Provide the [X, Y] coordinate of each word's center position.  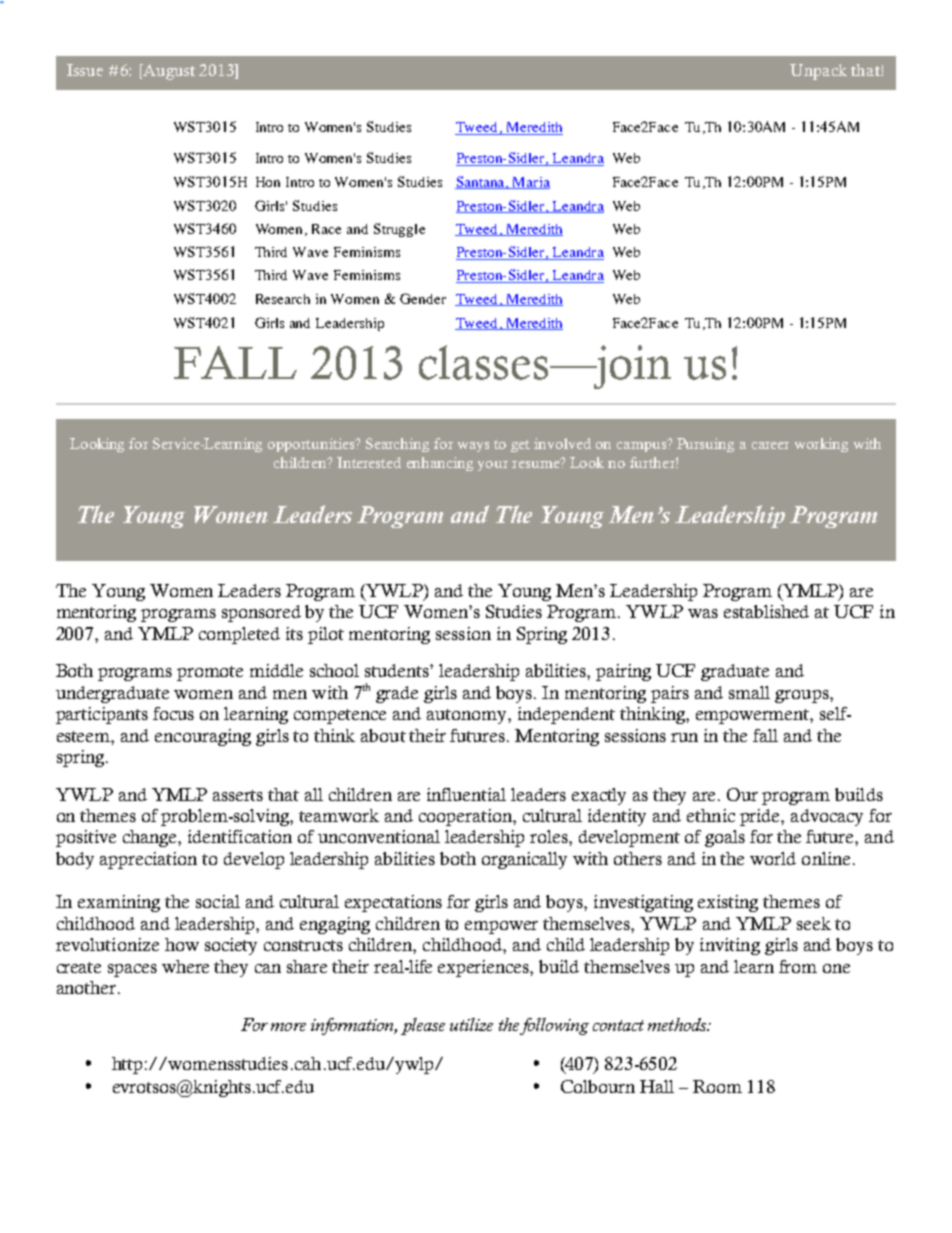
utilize [471, 1024]
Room [717, 1086]
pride [761, 817]
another [88, 987]
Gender [423, 298]
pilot [326, 635]
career [770, 445]
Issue [85, 70]
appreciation [148, 860]
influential [466, 794]
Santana [481, 182]
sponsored [261, 613]
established [766, 611]
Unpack [818, 72]
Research [283, 299]
